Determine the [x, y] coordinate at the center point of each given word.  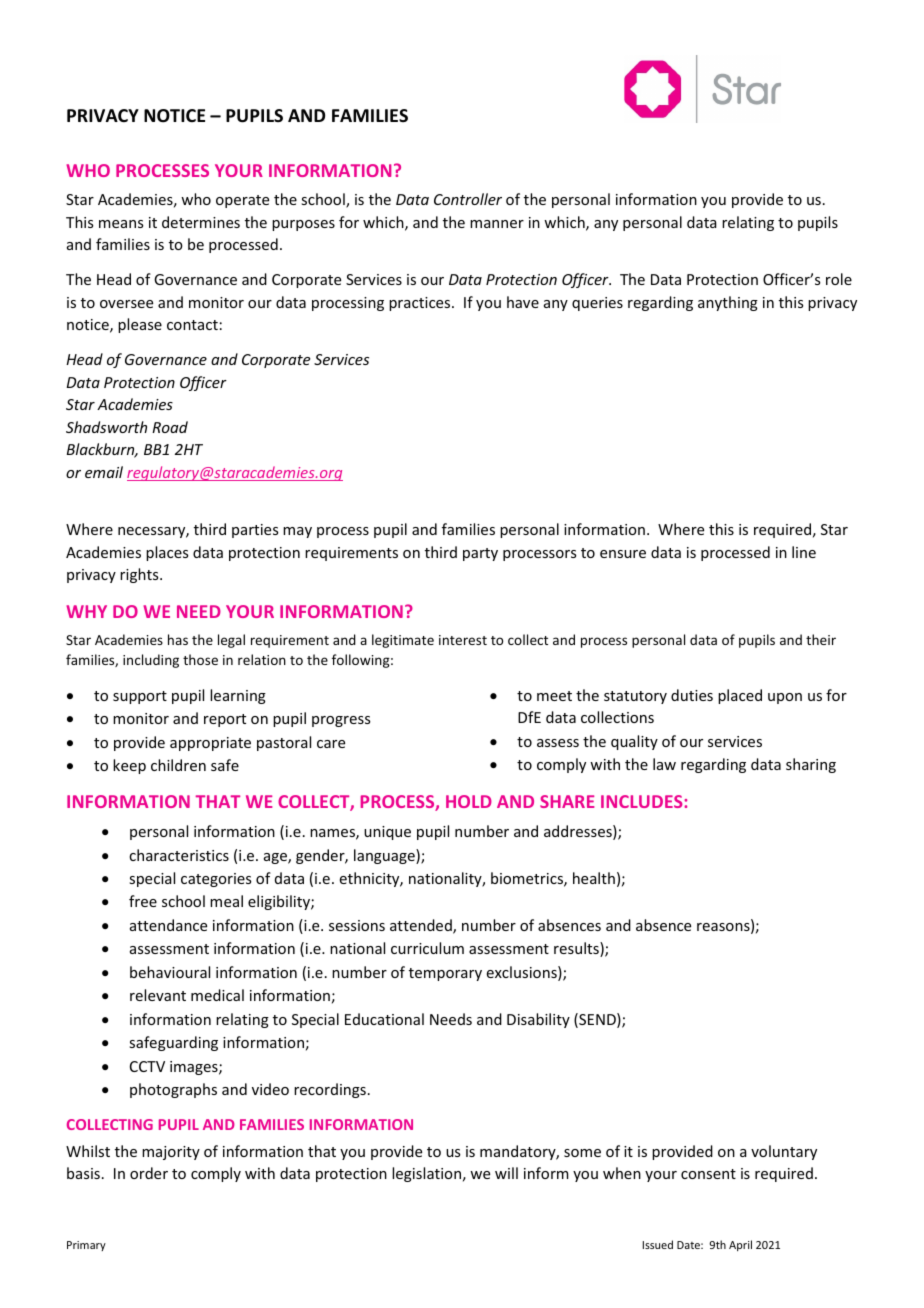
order [149, 1173]
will [506, 1173]
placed [740, 696]
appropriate [210, 744]
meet [554, 696]
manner [497, 224]
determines [201, 222]
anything [728, 303]
